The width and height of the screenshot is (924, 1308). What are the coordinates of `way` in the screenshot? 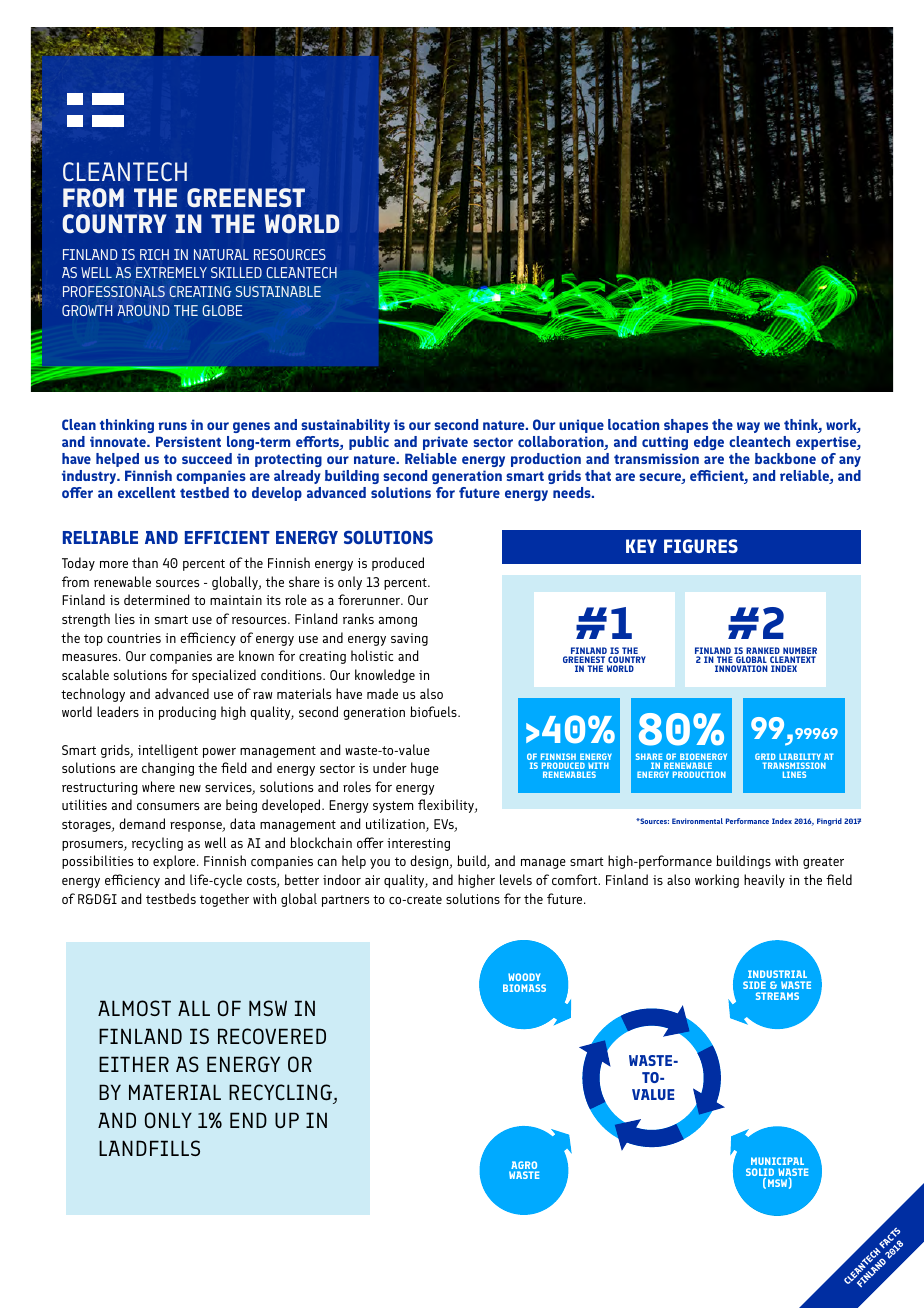 It's located at (748, 427).
